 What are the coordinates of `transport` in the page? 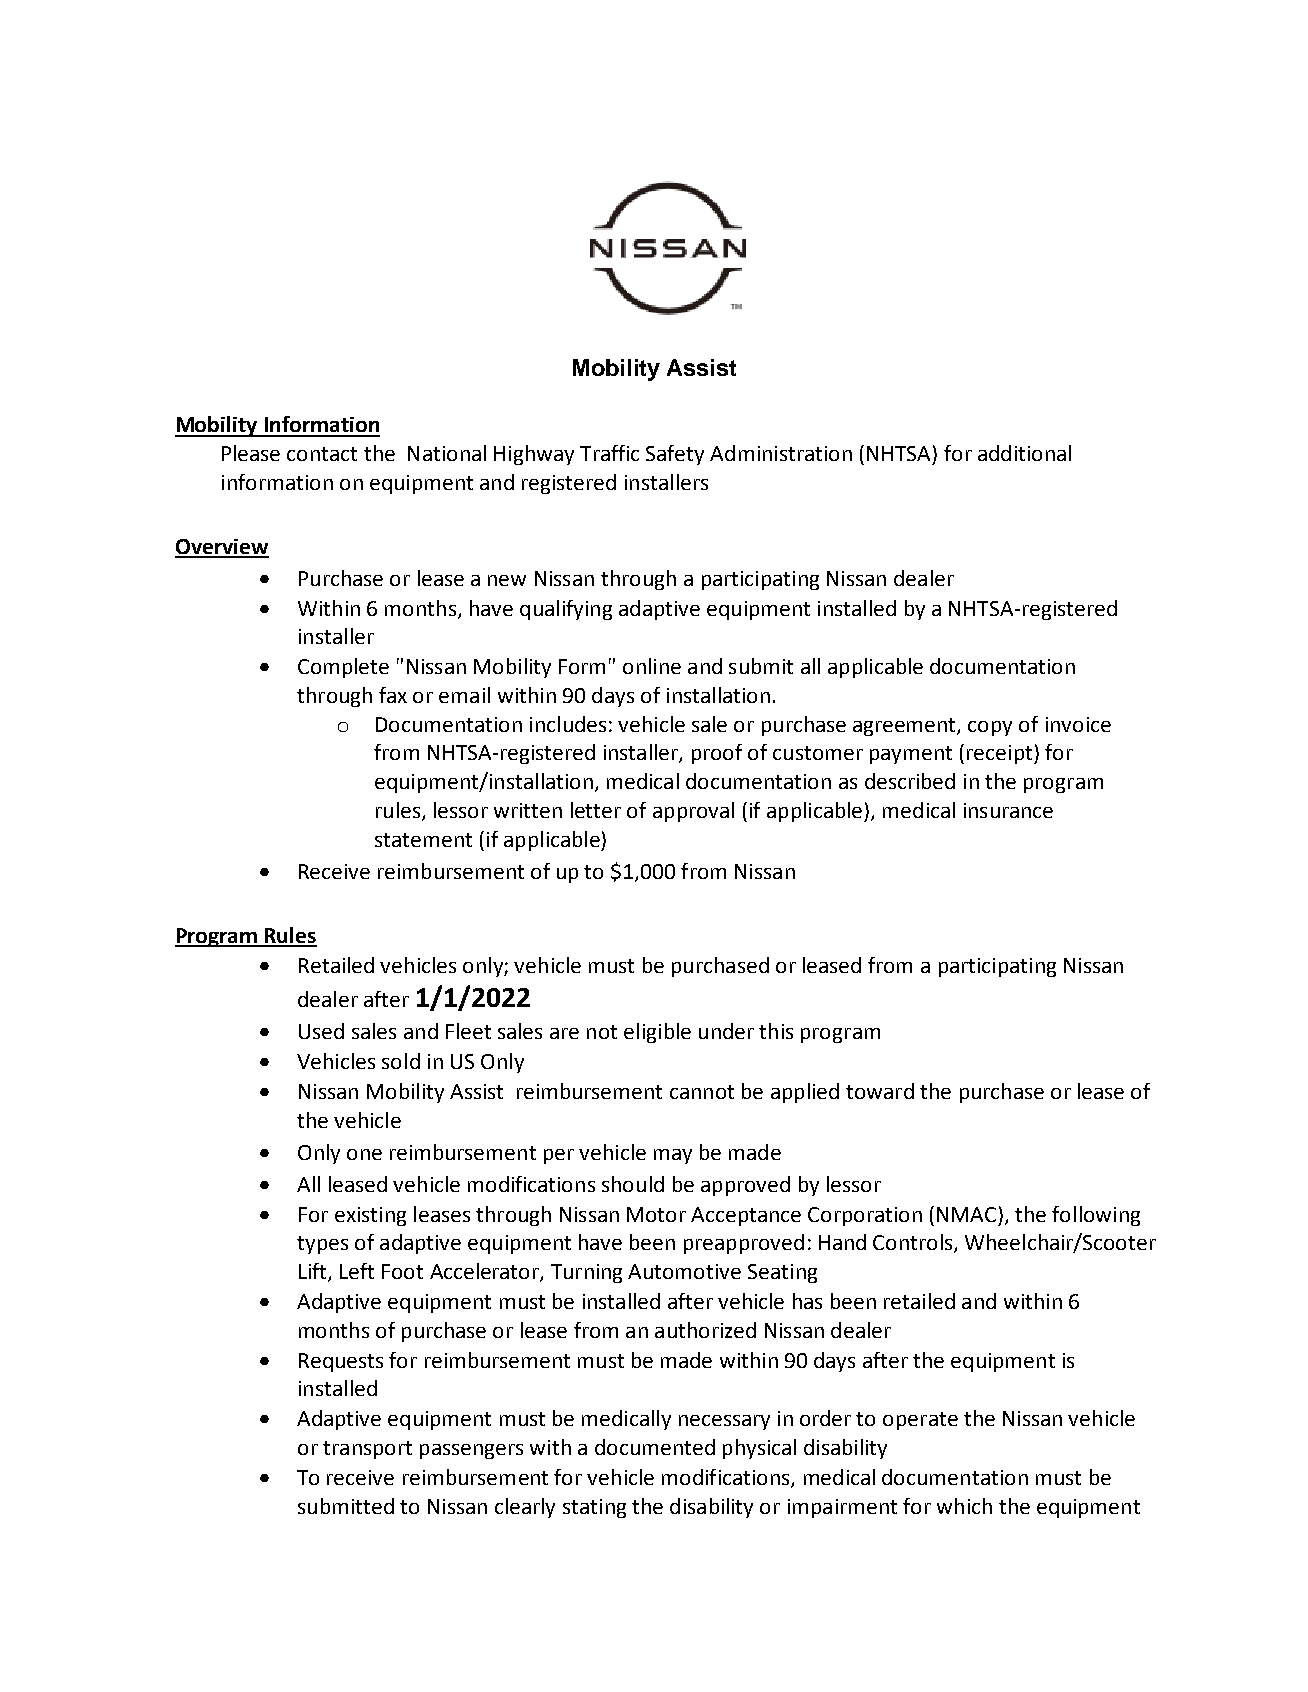 It's located at (367, 1450).
